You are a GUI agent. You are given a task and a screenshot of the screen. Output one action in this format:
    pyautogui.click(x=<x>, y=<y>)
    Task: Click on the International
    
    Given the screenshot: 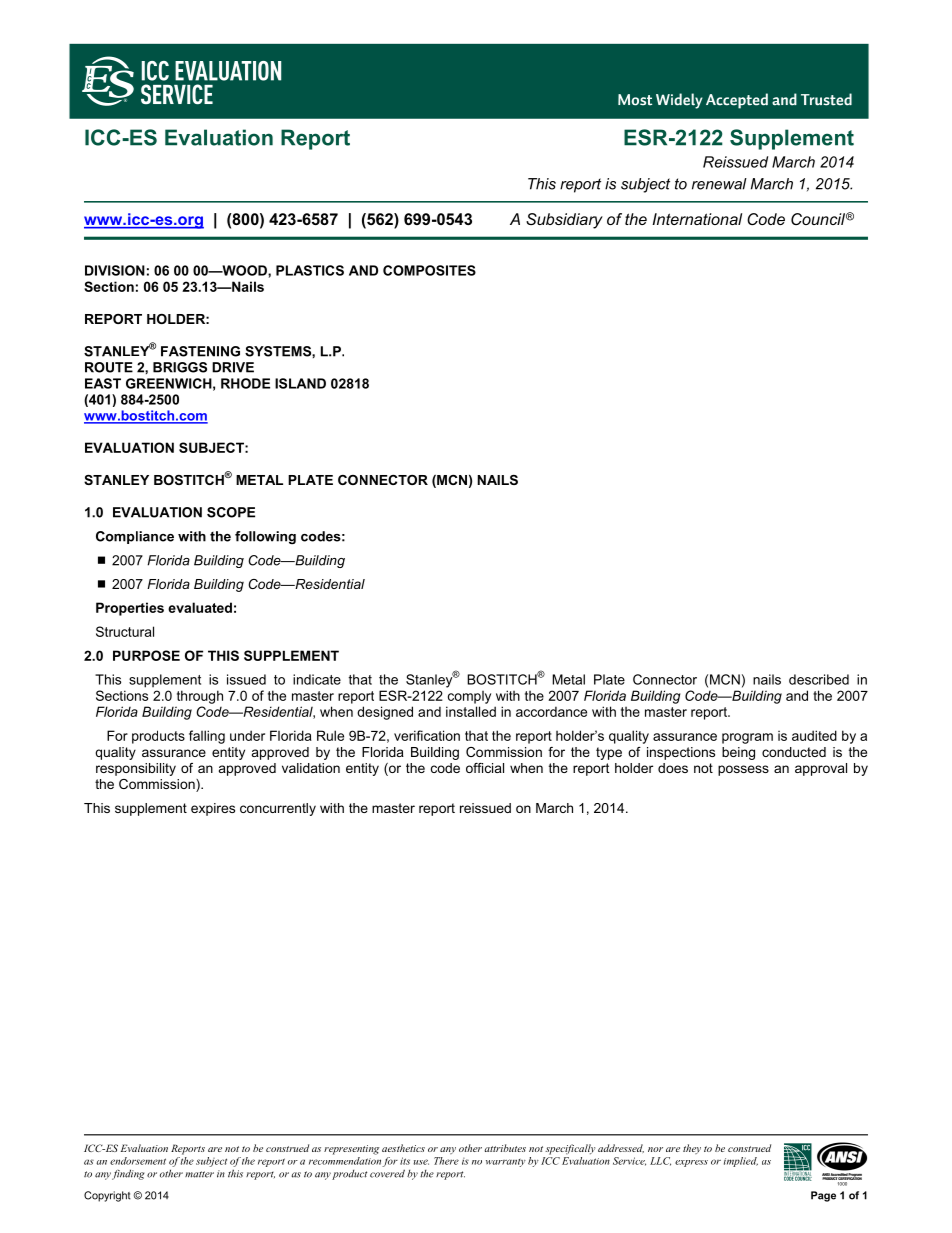 What is the action you would take?
    pyautogui.click(x=697, y=219)
